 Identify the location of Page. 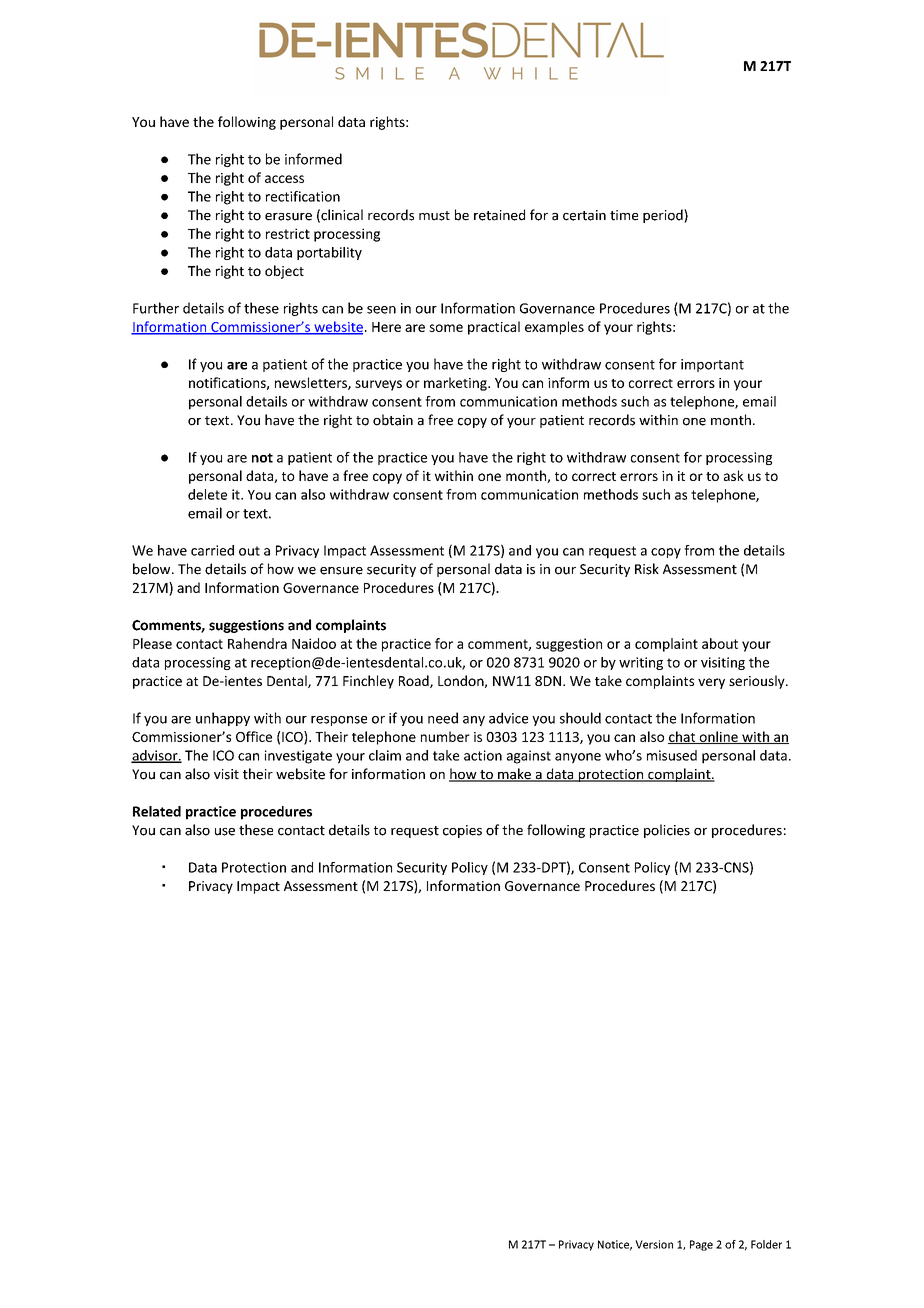
(701, 1245).
